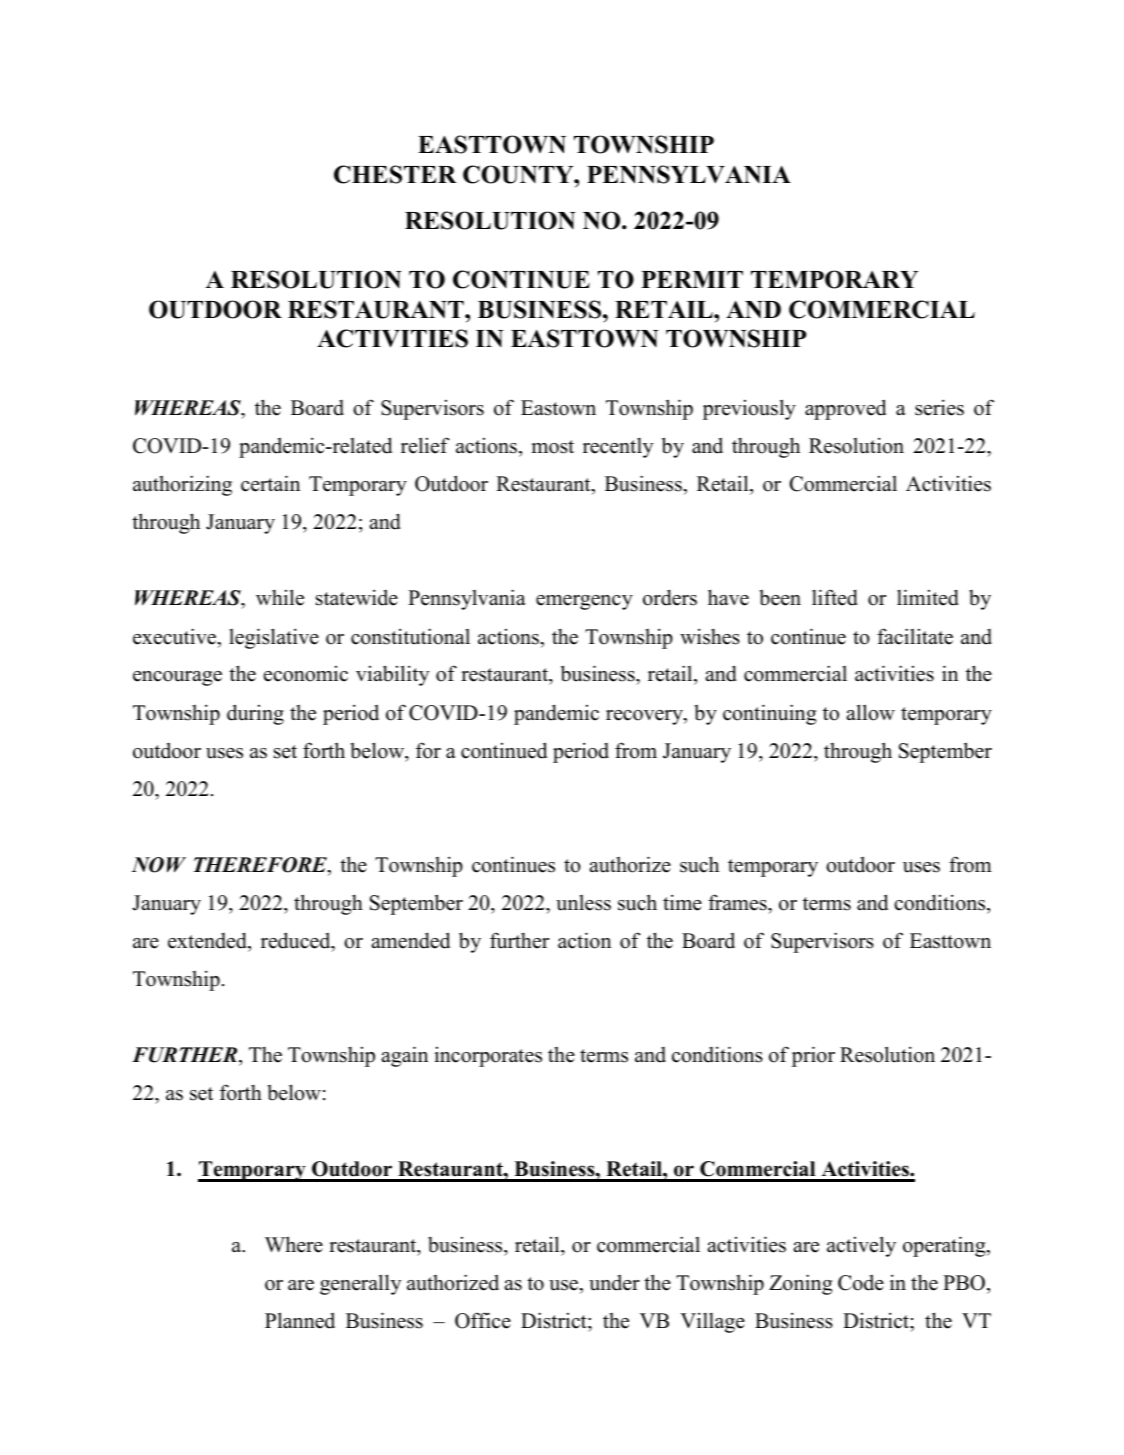 Image resolution: width=1124 pixels, height=1455 pixels. Describe the element at coordinates (395, 174) in the document. I see `CHESTER` at that location.
